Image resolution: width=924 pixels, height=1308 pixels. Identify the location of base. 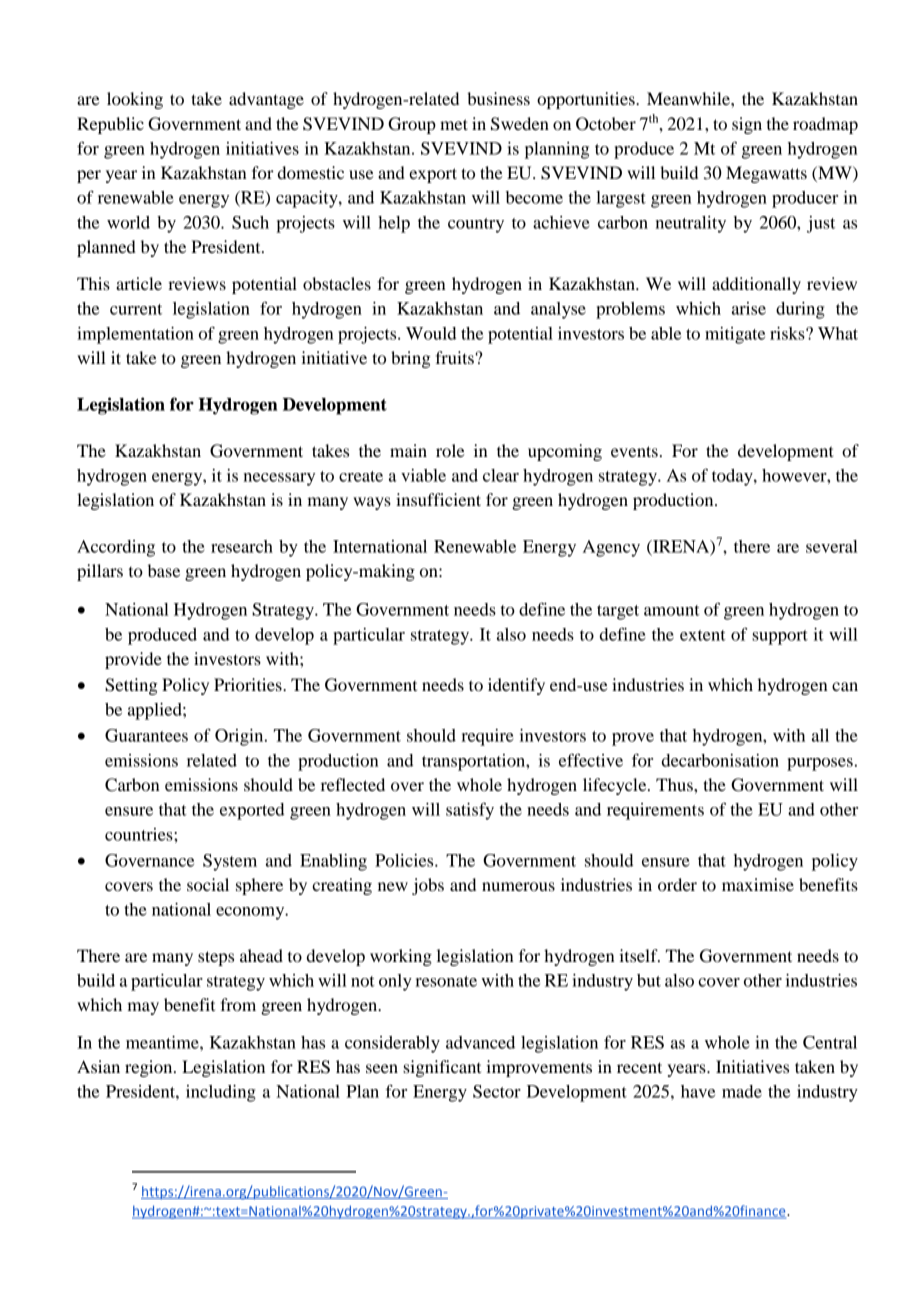
(164, 570).
